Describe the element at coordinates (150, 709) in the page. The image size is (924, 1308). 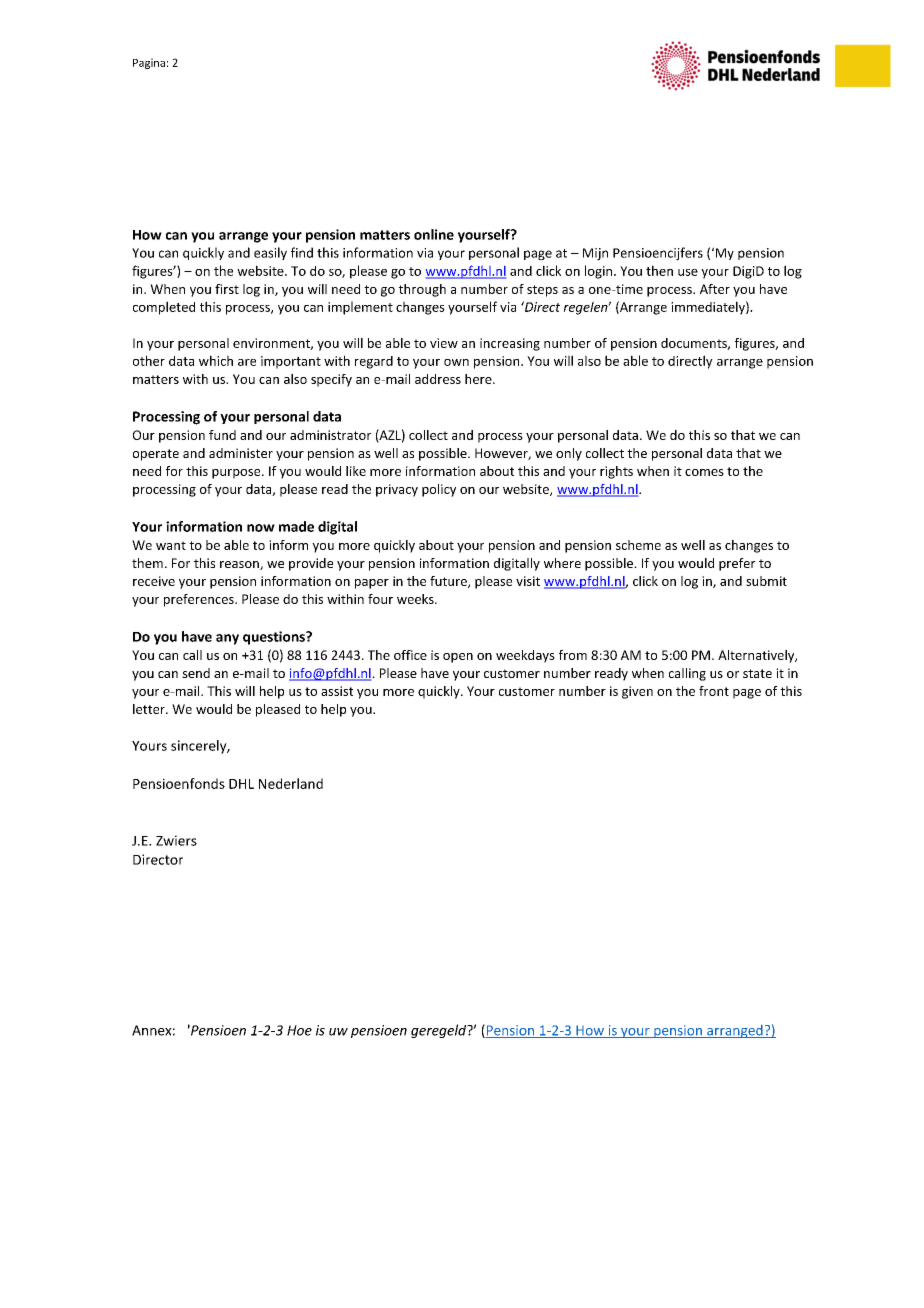
I see `letter` at that location.
